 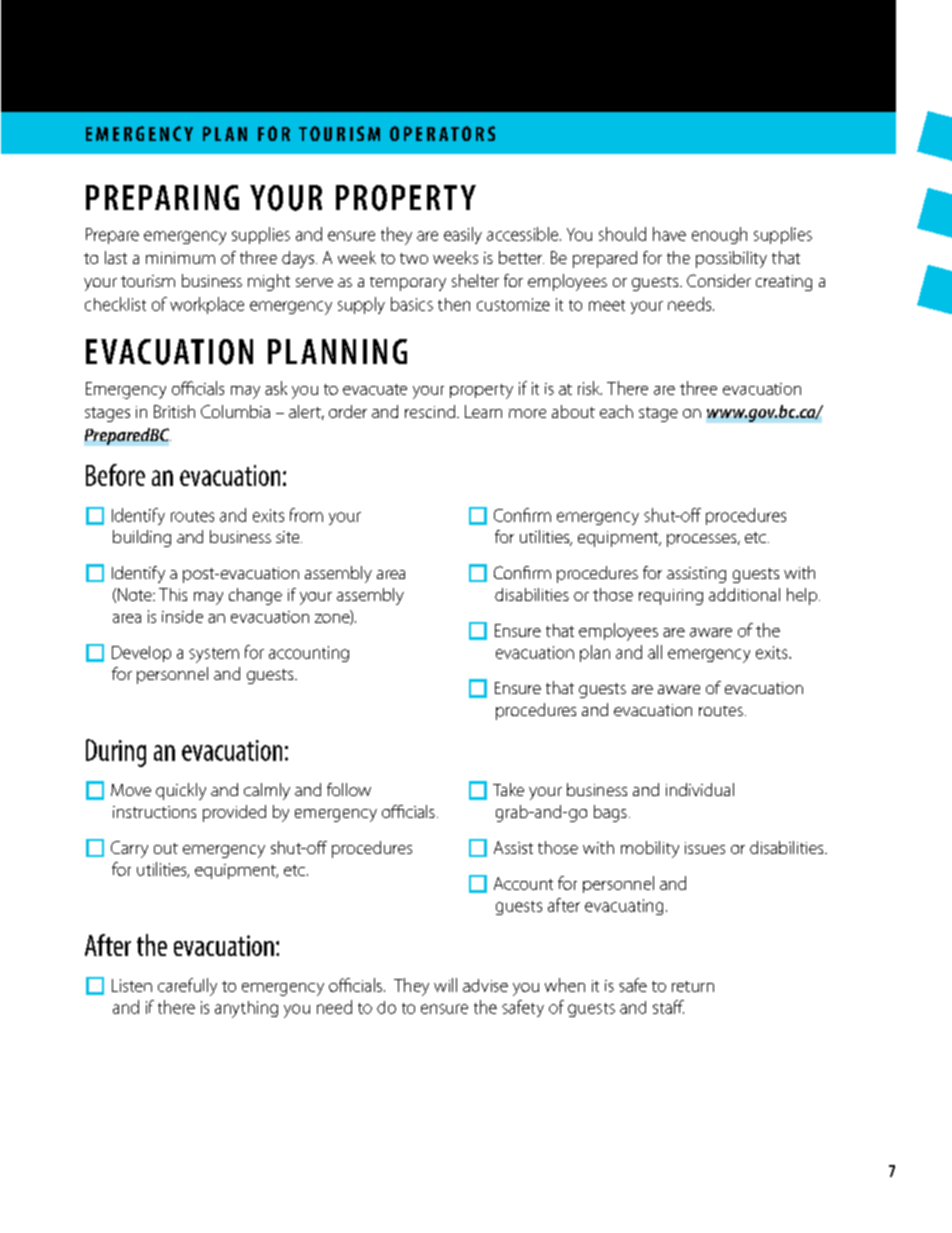 I want to click on change, so click(x=255, y=596).
